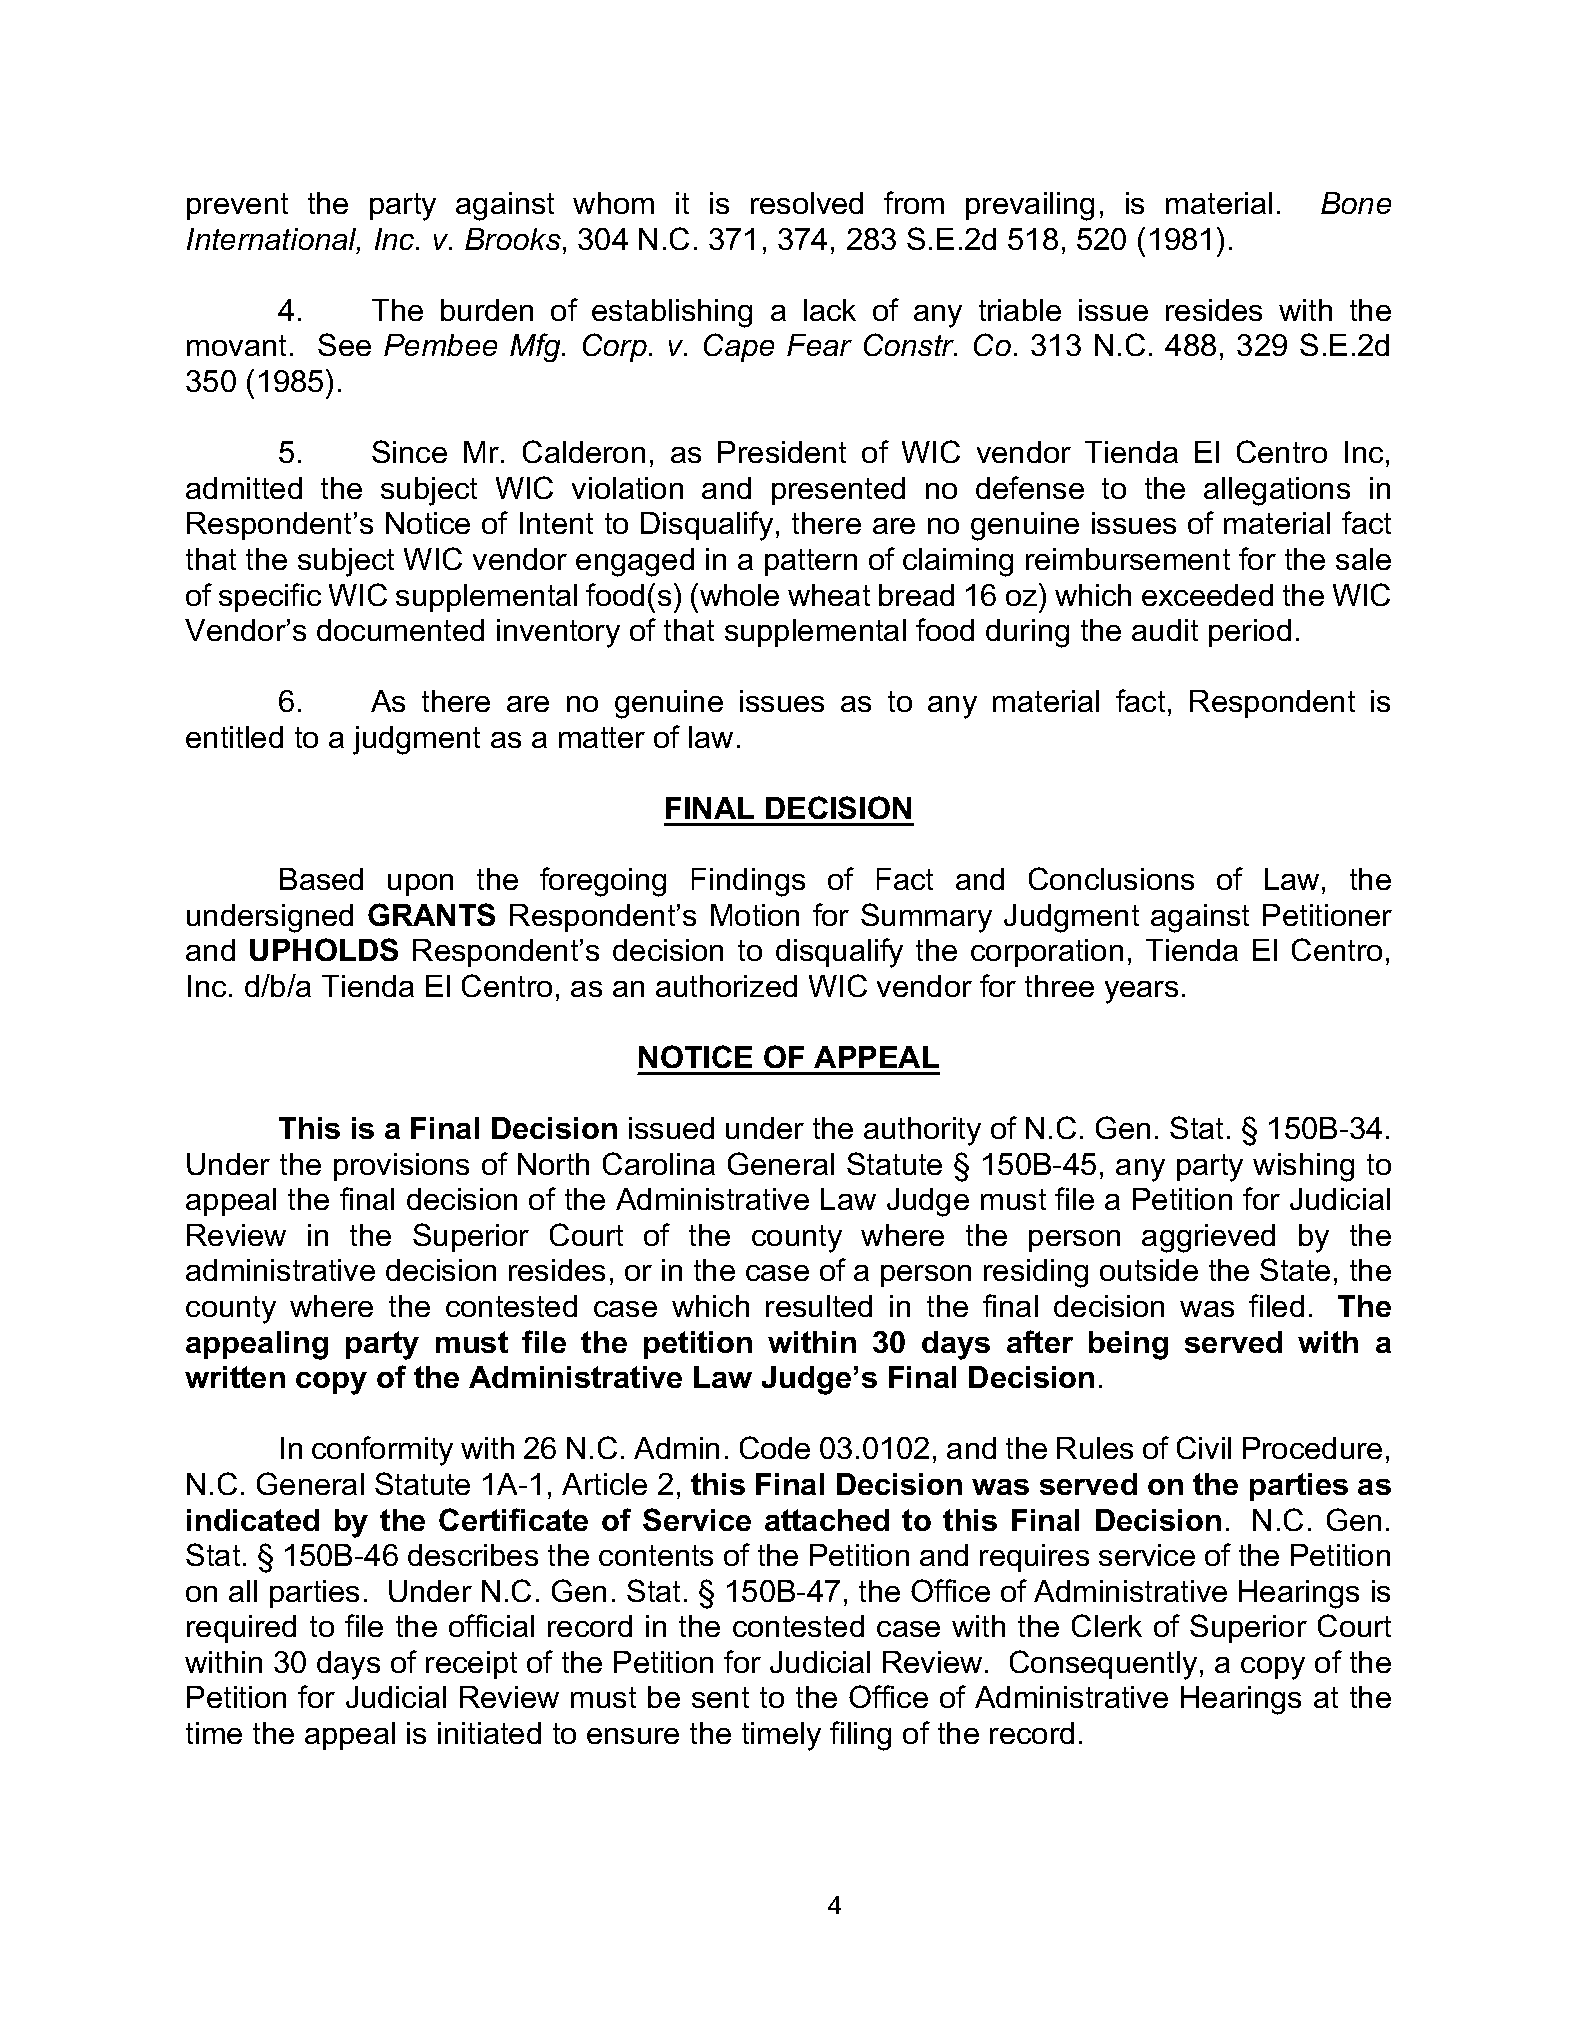 The image size is (1578, 2042). I want to click on Bone, so click(1356, 203).
